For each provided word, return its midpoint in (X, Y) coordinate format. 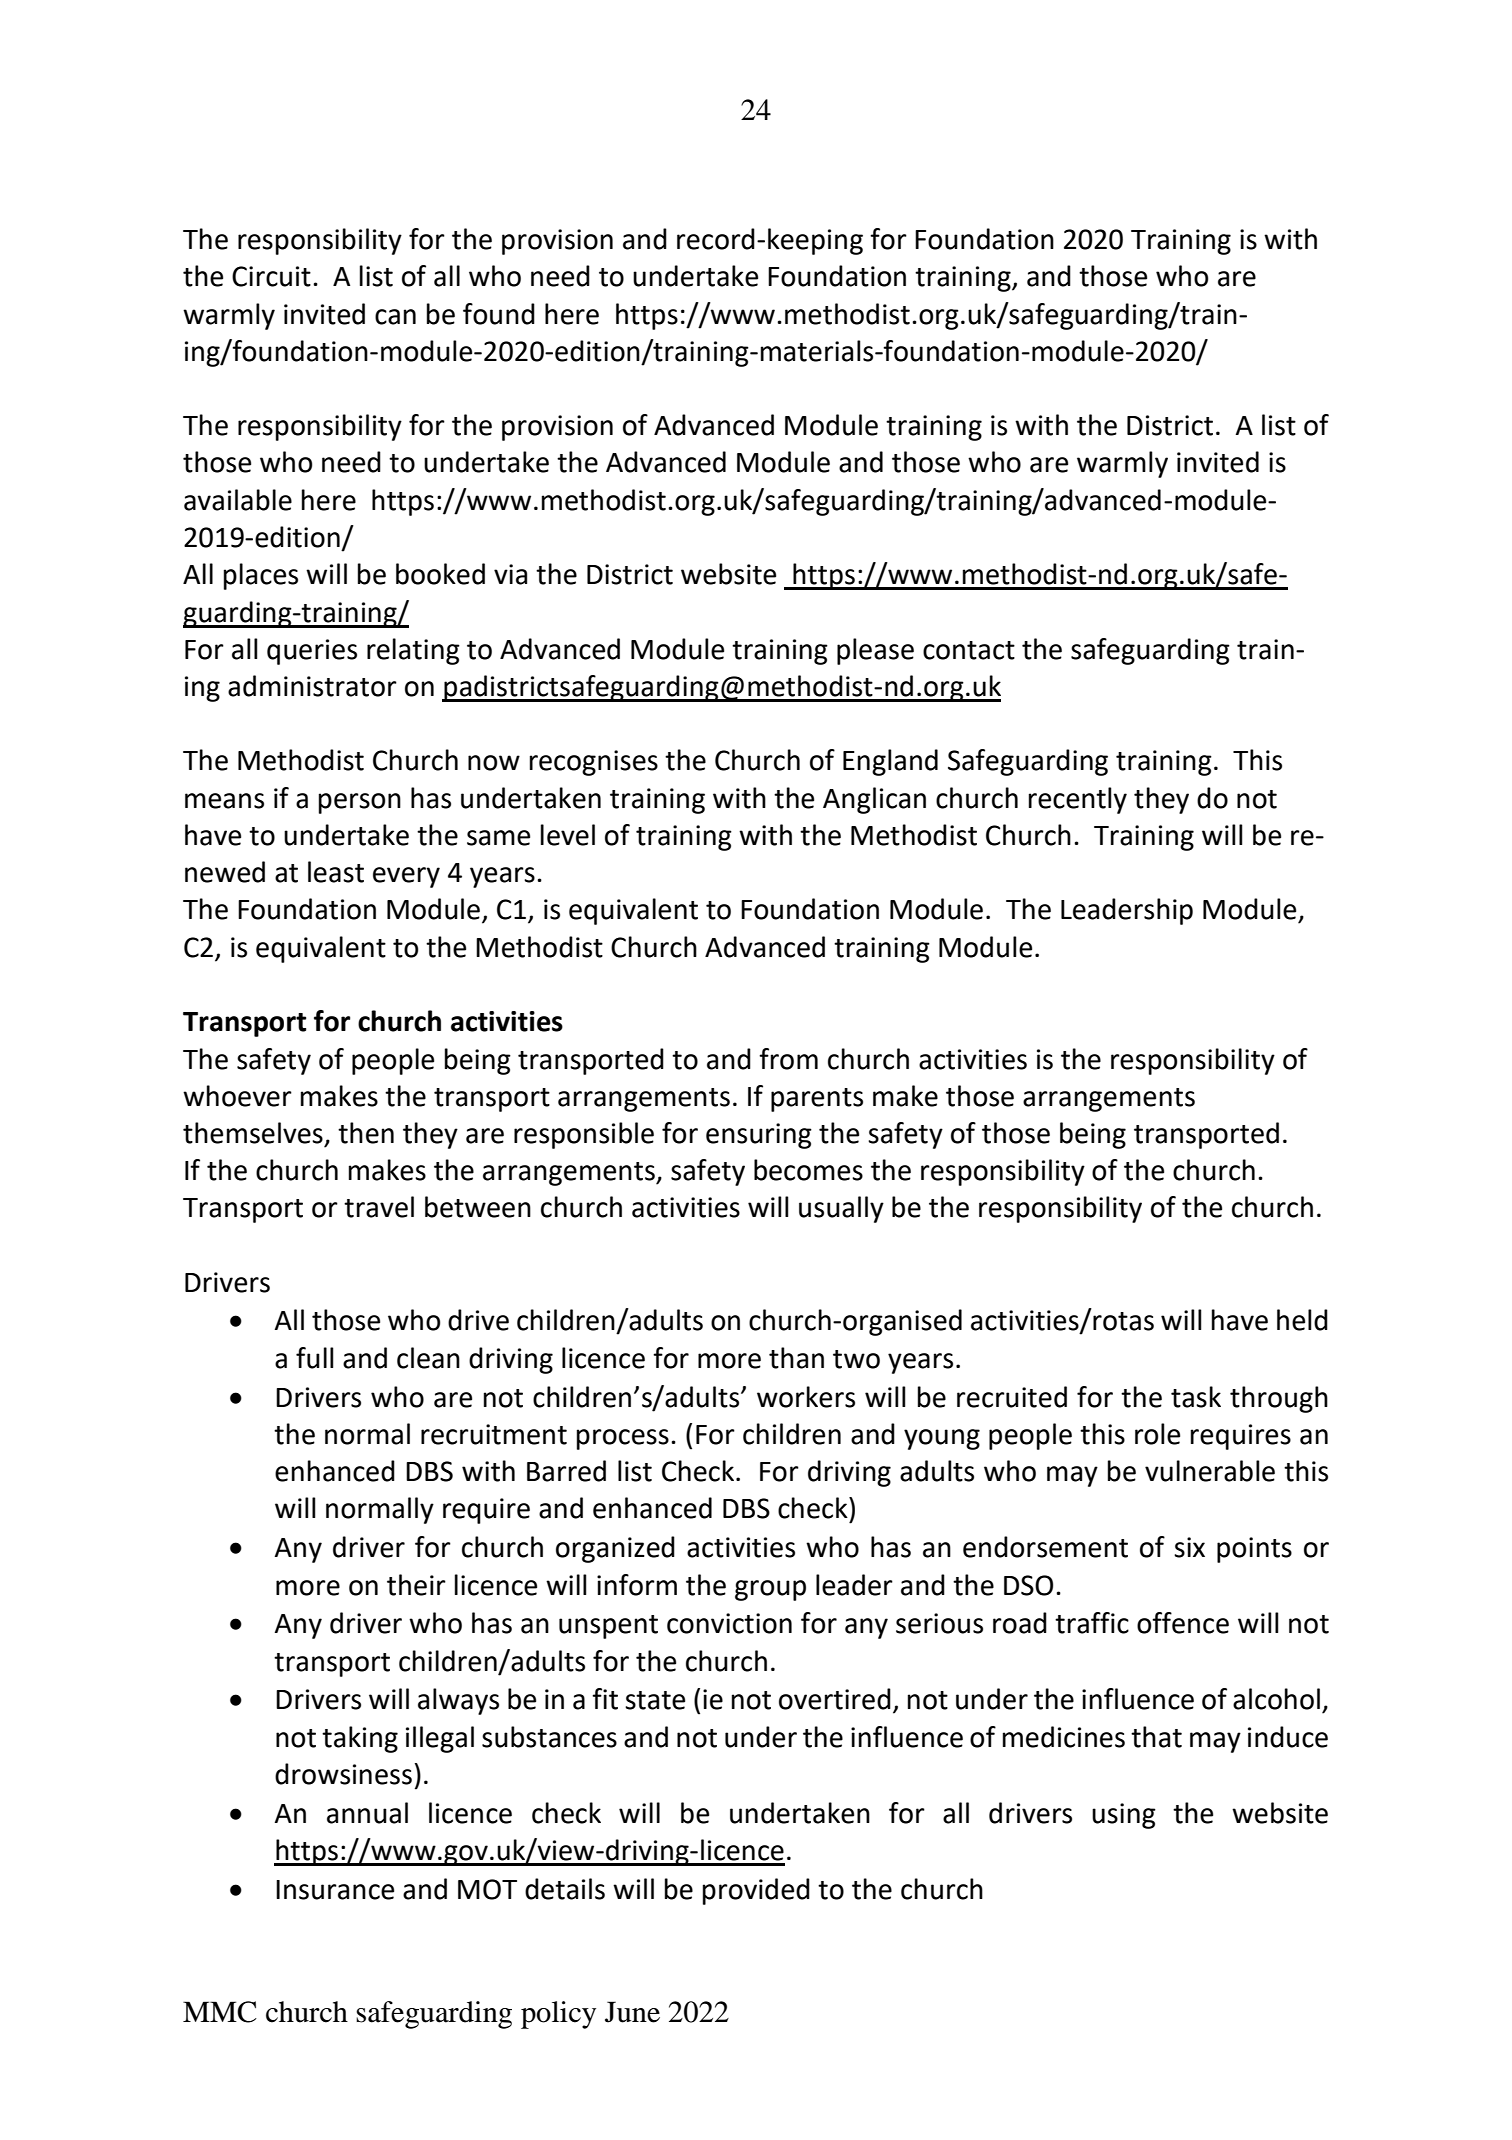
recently (1078, 800)
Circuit (271, 276)
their (416, 1585)
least (336, 872)
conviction (729, 1623)
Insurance (335, 1890)
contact (969, 650)
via (510, 574)
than (796, 1358)
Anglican (874, 800)
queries (312, 652)
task (1196, 1397)
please (875, 651)
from (788, 1059)
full (315, 1358)
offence (1183, 1623)
